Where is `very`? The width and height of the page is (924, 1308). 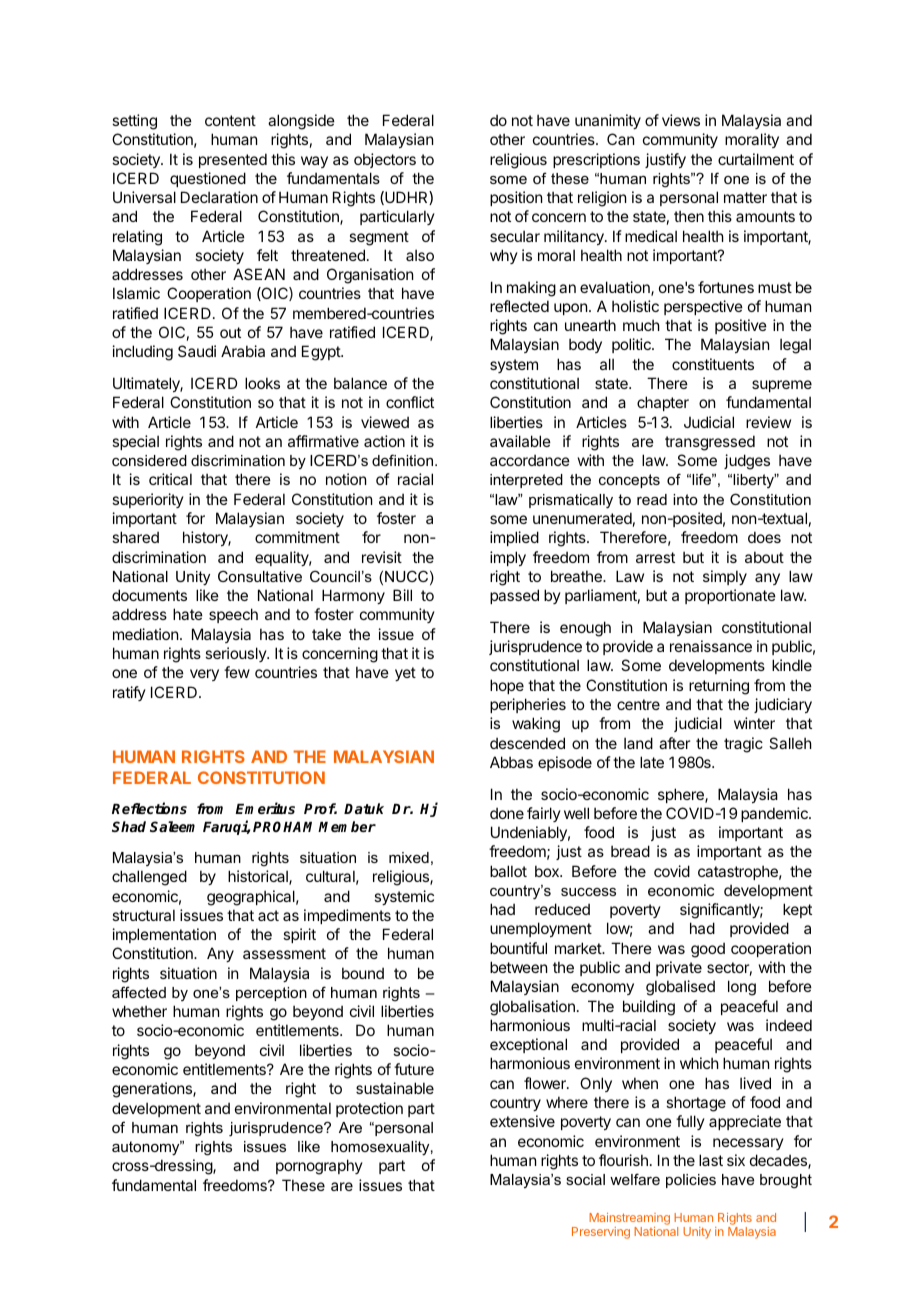
very is located at coordinates (204, 675).
